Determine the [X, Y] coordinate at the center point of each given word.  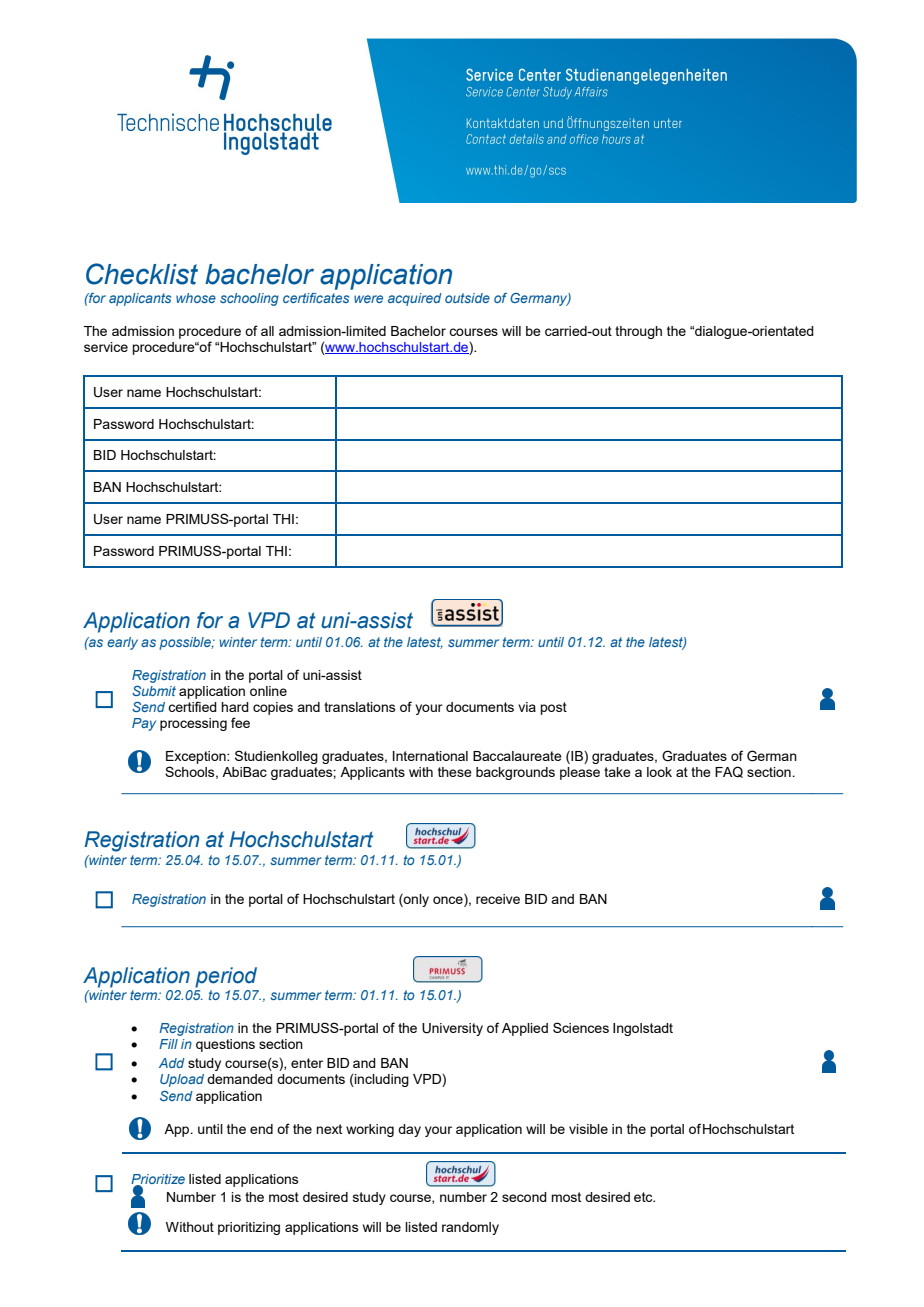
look [659, 772]
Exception [197, 757]
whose [196, 298]
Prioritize [158, 1180]
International [430, 756]
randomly [470, 1228]
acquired [415, 299]
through [638, 332]
